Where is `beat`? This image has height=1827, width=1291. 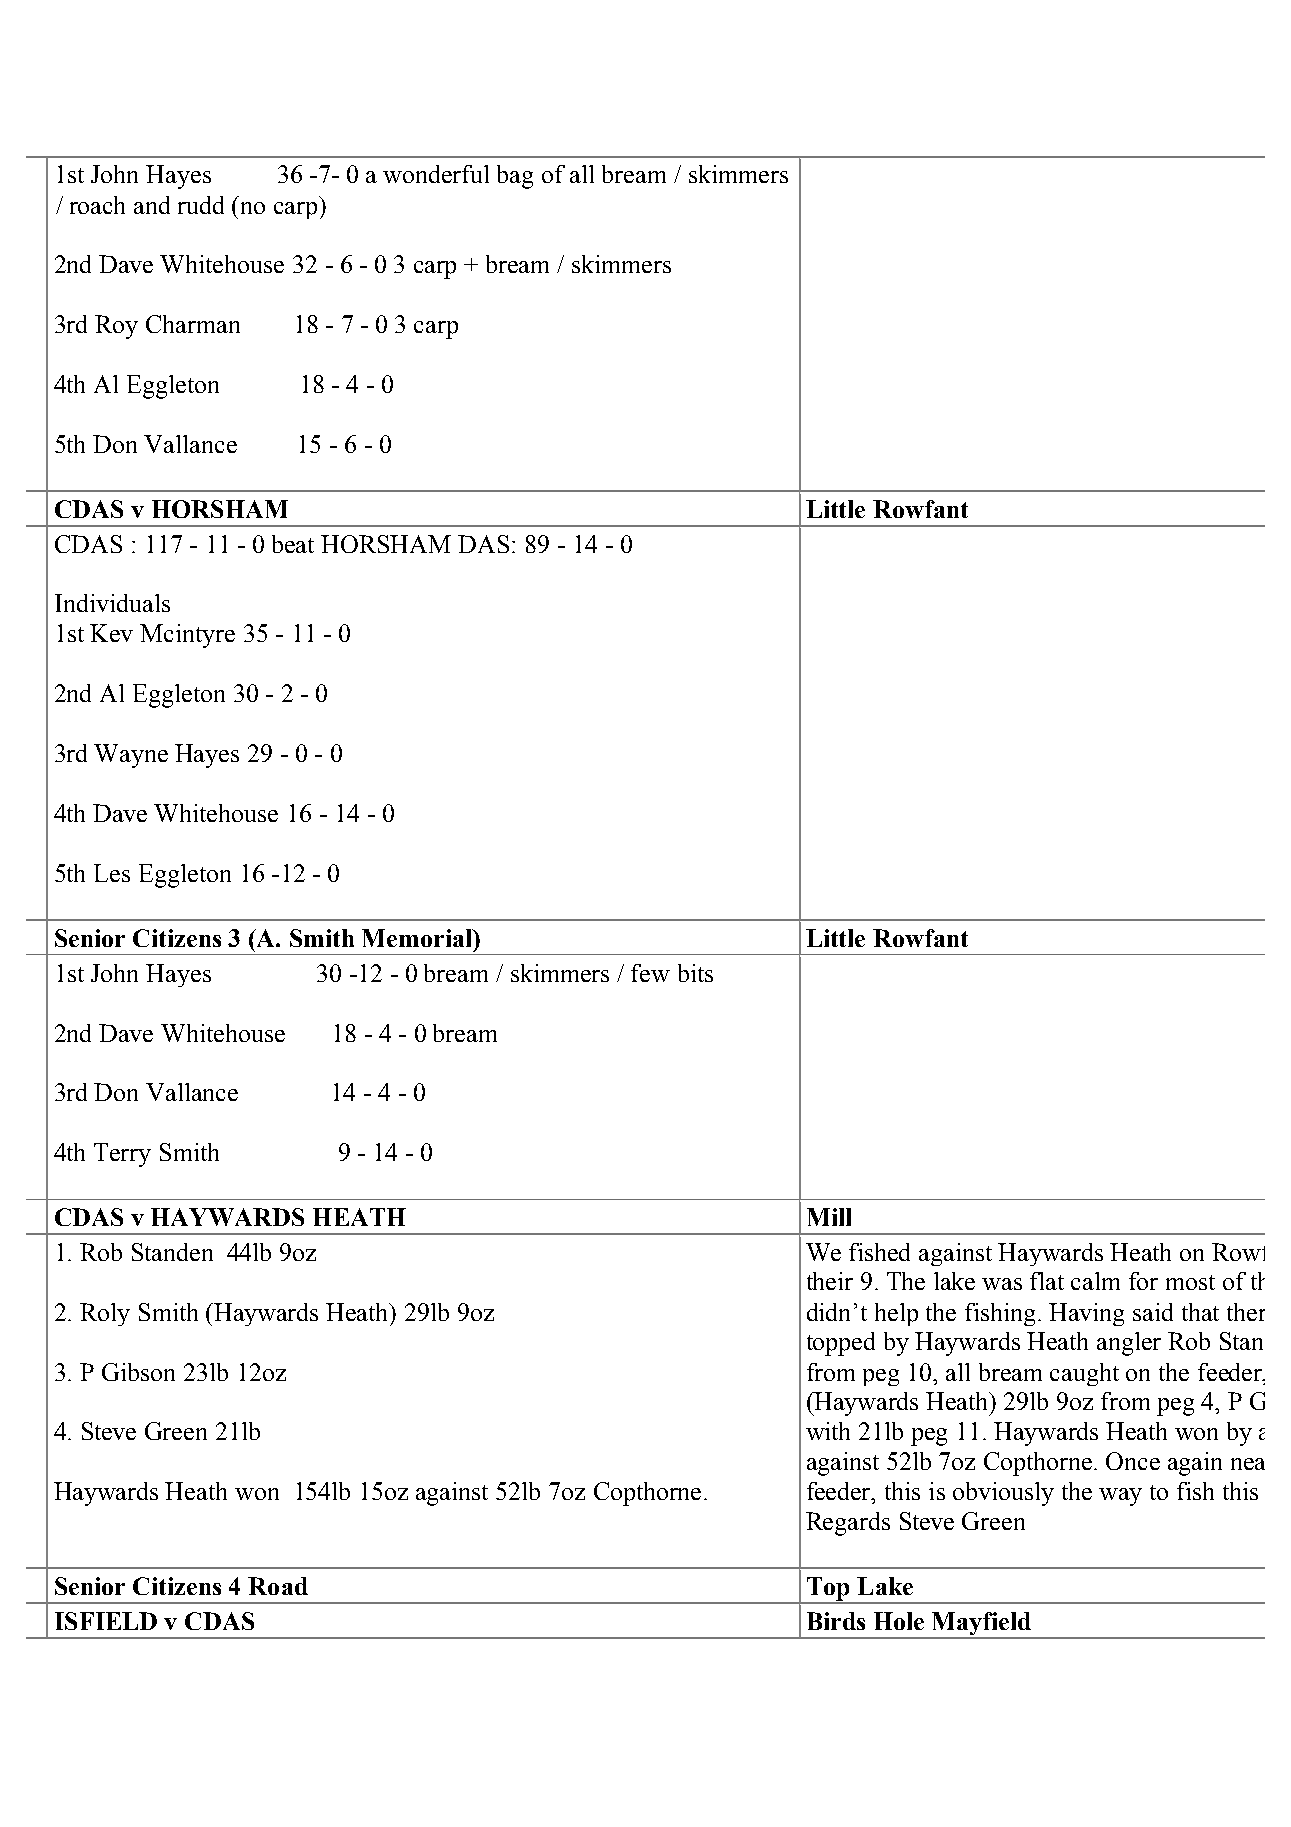 beat is located at coordinates (293, 544).
